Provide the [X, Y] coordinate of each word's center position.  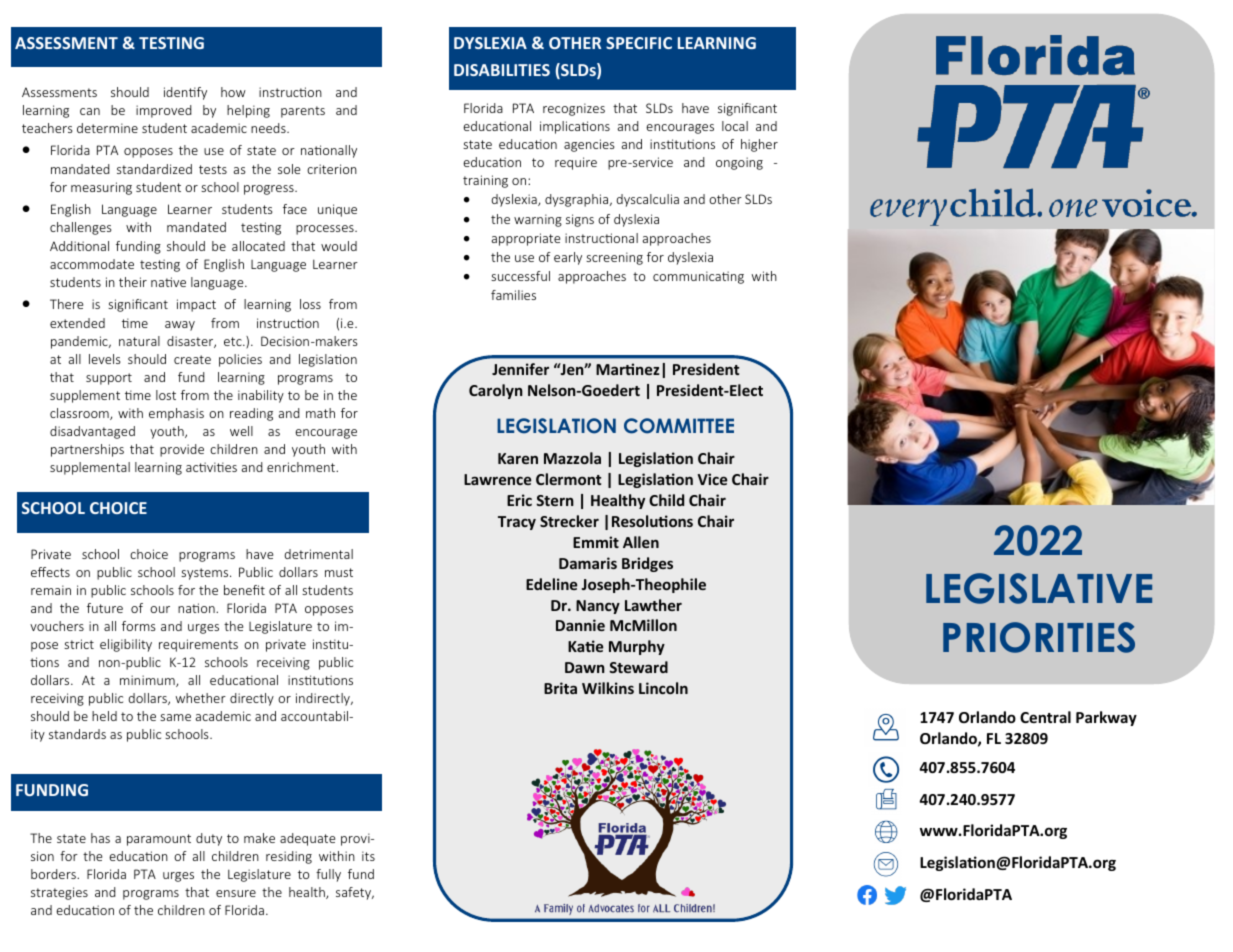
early [568, 258]
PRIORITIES [1039, 637]
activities [211, 467]
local [735, 126]
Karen [518, 458]
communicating [698, 277]
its [368, 856]
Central [1045, 717]
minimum [148, 681]
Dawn [585, 667]
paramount [159, 840]
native [168, 282]
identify [185, 93]
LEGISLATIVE [1039, 588]
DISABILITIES [502, 70]
